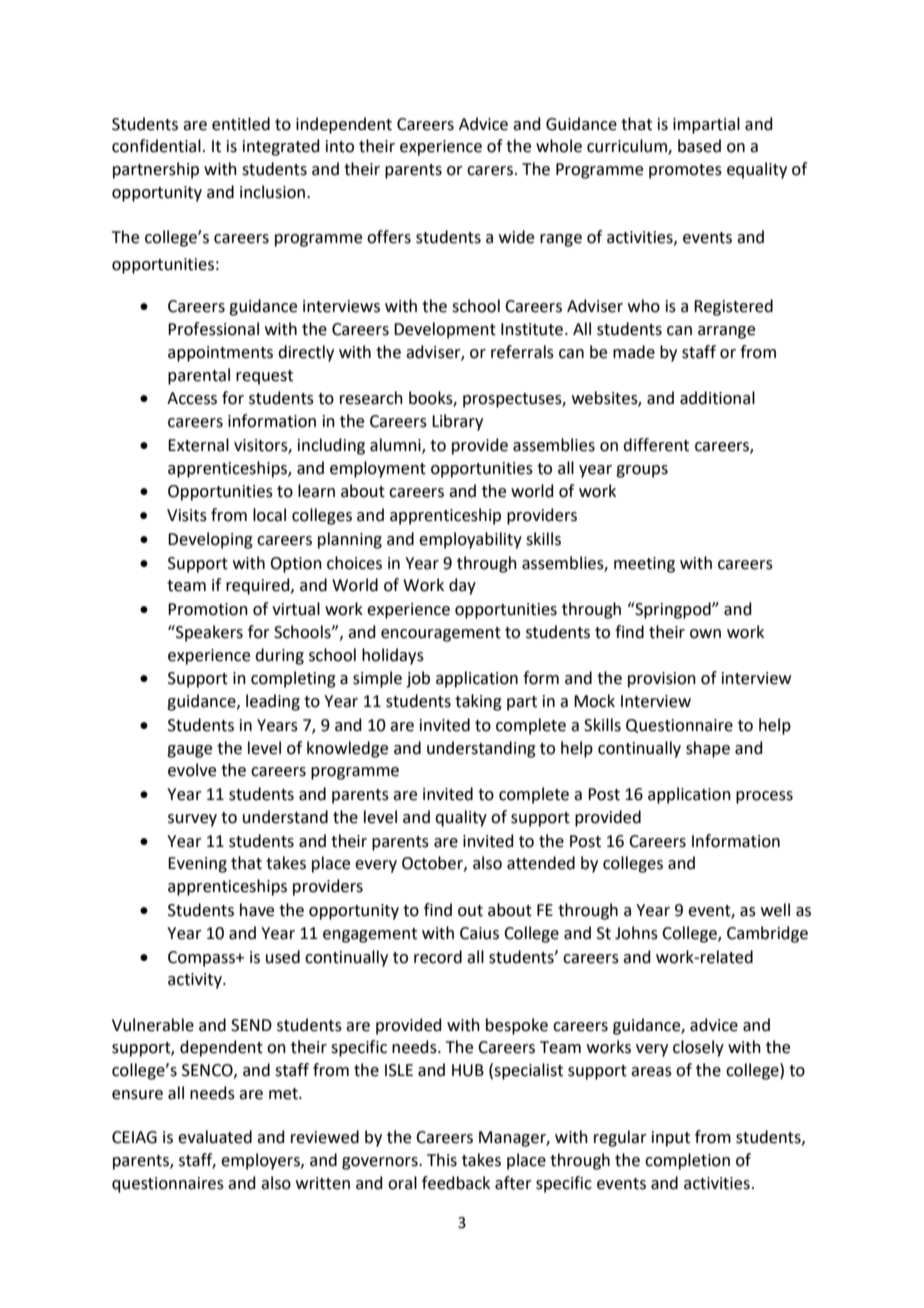  Describe the element at coordinates (717, 398) in the image. I see `additional` at that location.
